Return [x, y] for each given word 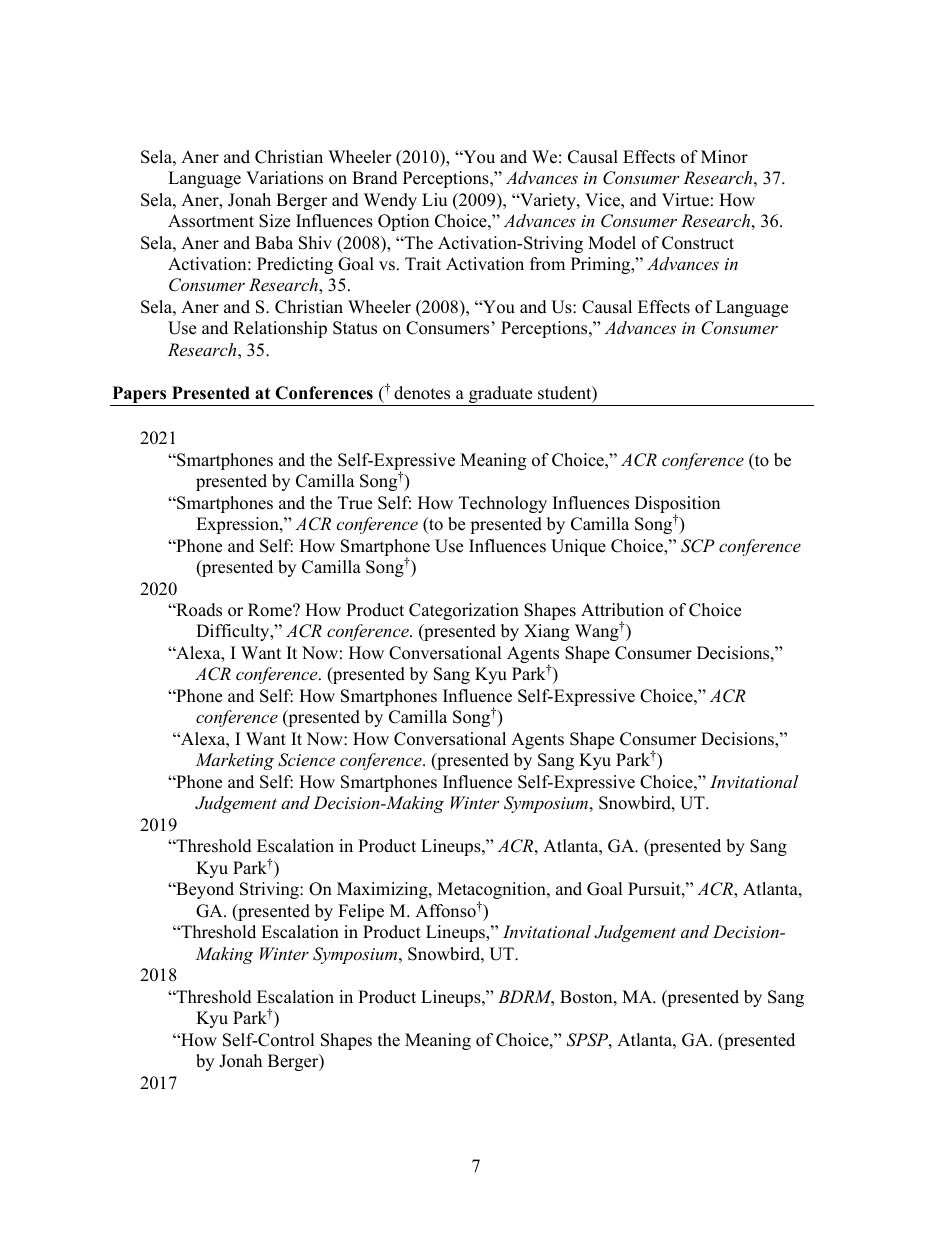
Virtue [685, 200]
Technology [503, 504]
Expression [238, 525]
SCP [698, 546]
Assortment [211, 221]
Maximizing [383, 890]
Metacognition [492, 892]
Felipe [361, 912]
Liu [434, 200]
